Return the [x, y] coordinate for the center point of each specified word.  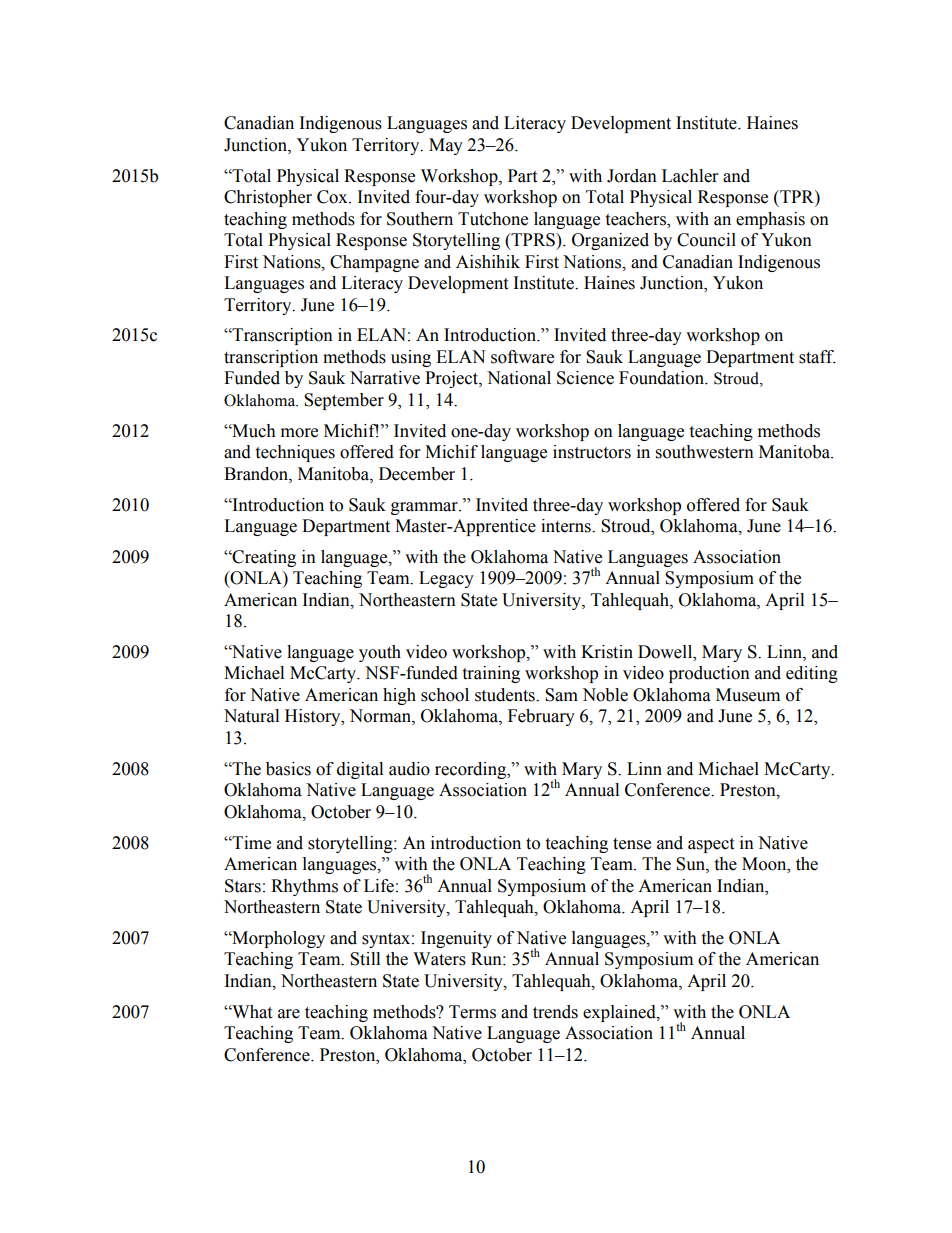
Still [365, 959]
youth [380, 653]
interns [567, 526]
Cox [333, 197]
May [446, 146]
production [709, 674]
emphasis [770, 220]
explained [620, 1013]
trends [555, 1012]
